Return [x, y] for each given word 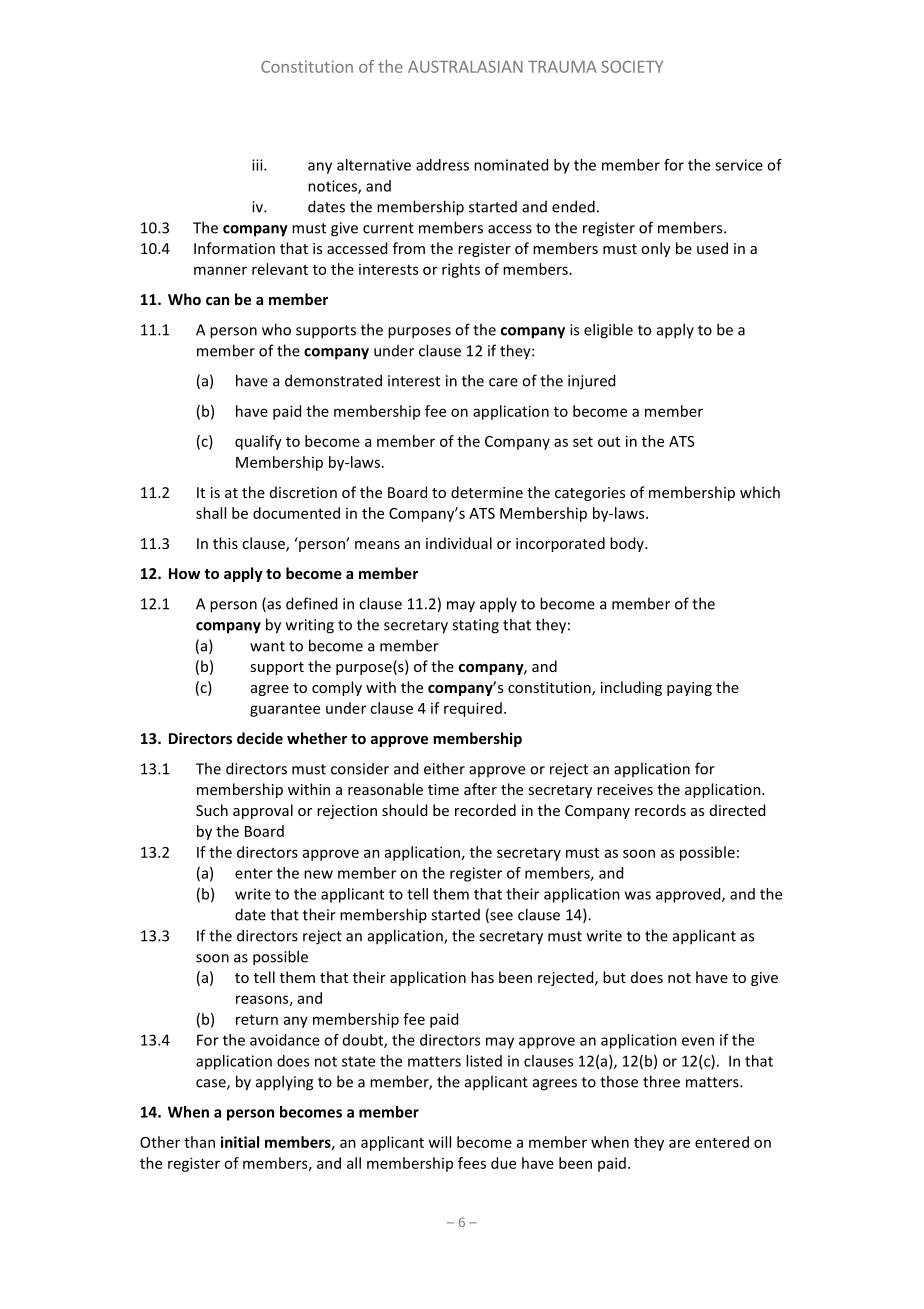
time [443, 789]
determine [487, 492]
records [660, 810]
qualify [258, 442]
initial [240, 1142]
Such [212, 810]
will [439, 1142]
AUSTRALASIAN [465, 66]
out [609, 442]
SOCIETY [632, 66]
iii [258, 165]
